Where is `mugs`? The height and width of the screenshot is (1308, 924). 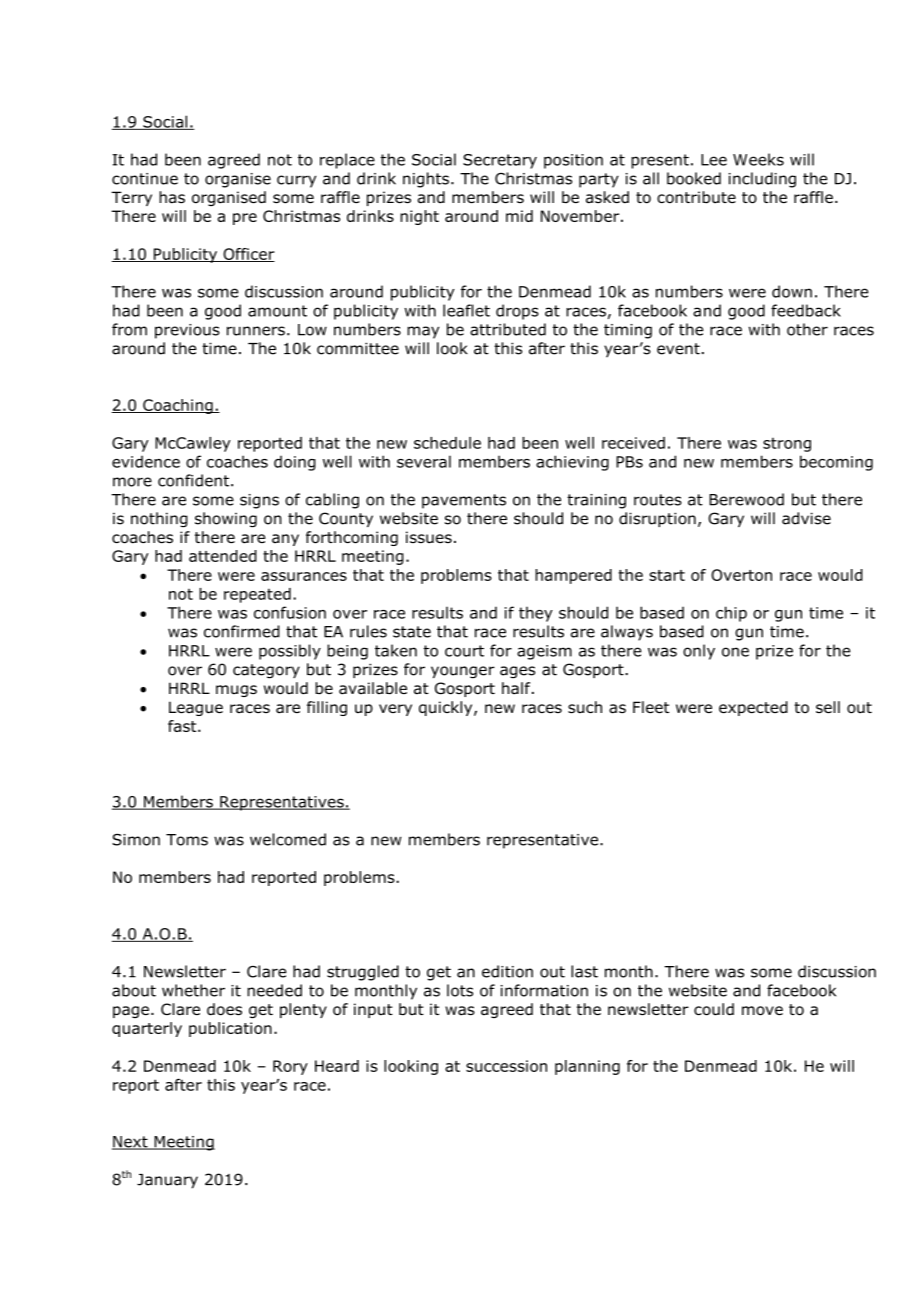
mugs is located at coordinates (236, 691).
